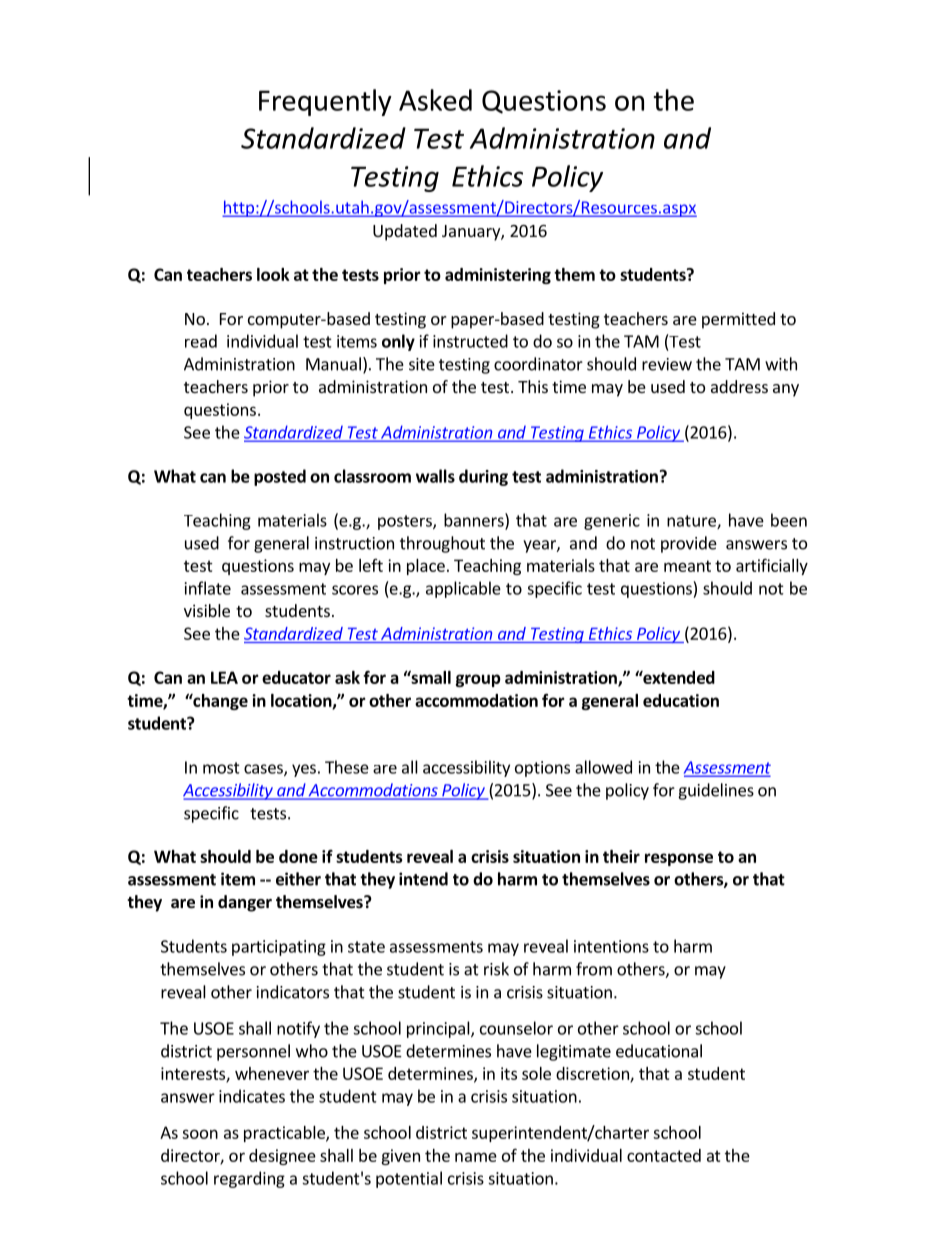 This image has width=952, height=1233. Describe the element at coordinates (325, 102) in the image. I see `Frequently` at that location.
